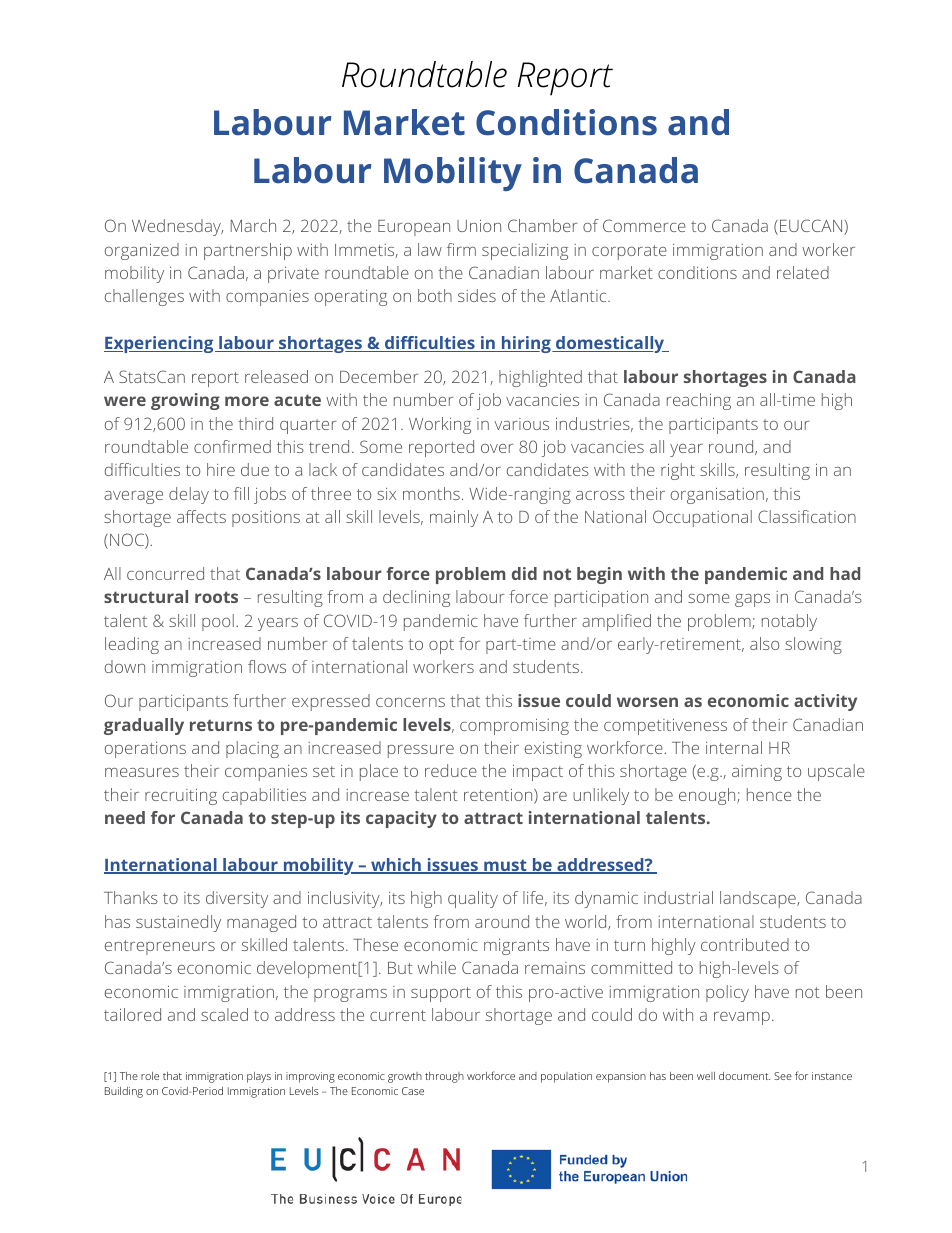 The width and height of the screenshot is (952, 1233). What do you see at coordinates (454, 518) in the screenshot?
I see `mainly` at bounding box center [454, 518].
